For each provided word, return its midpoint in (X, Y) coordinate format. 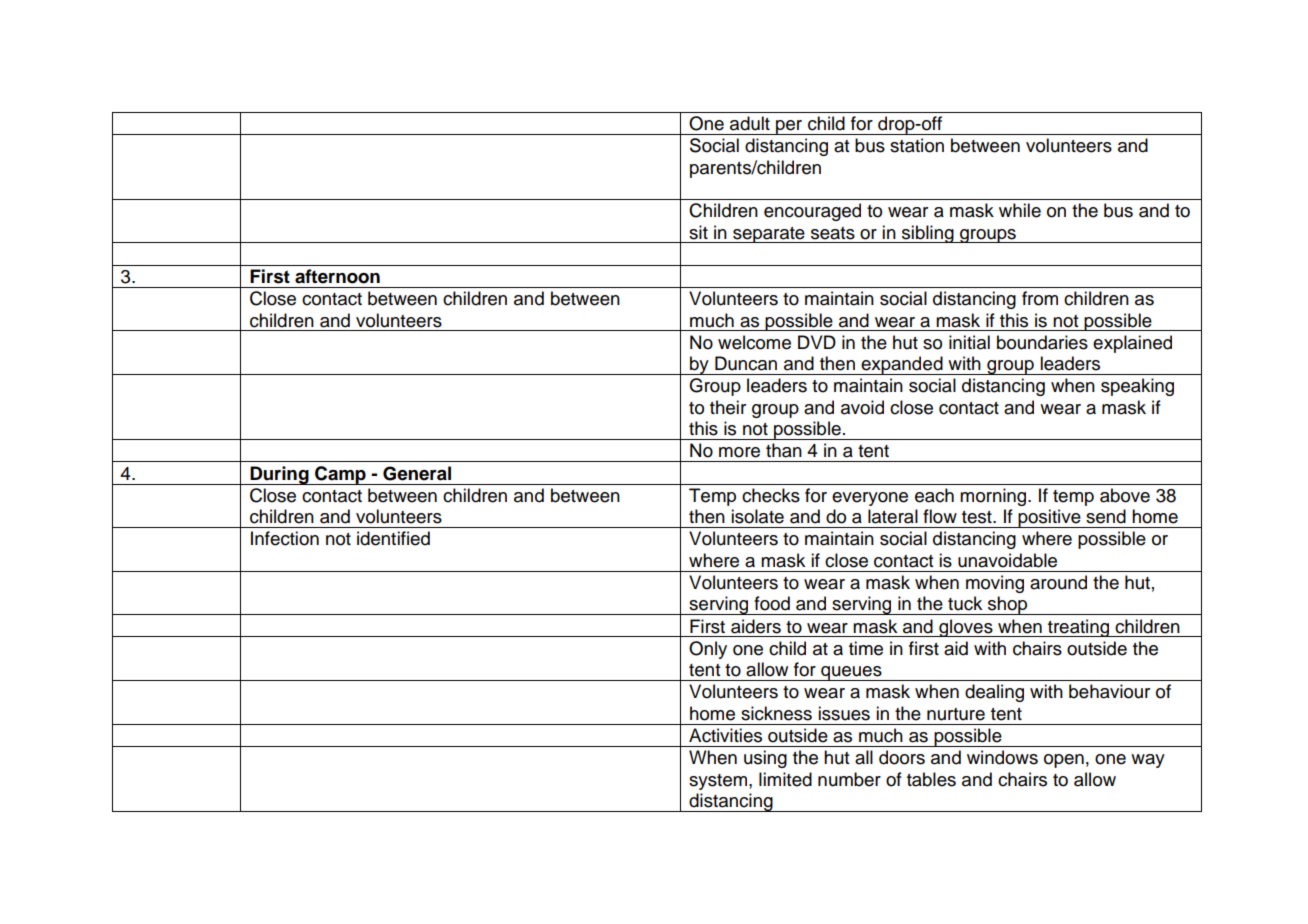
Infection (285, 538)
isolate (757, 516)
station (917, 145)
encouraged (812, 212)
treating (1078, 628)
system (719, 782)
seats (833, 233)
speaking (1137, 387)
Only (708, 650)
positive (1050, 518)
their (728, 407)
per (789, 127)
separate (769, 235)
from (1040, 298)
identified (393, 538)
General (417, 473)
